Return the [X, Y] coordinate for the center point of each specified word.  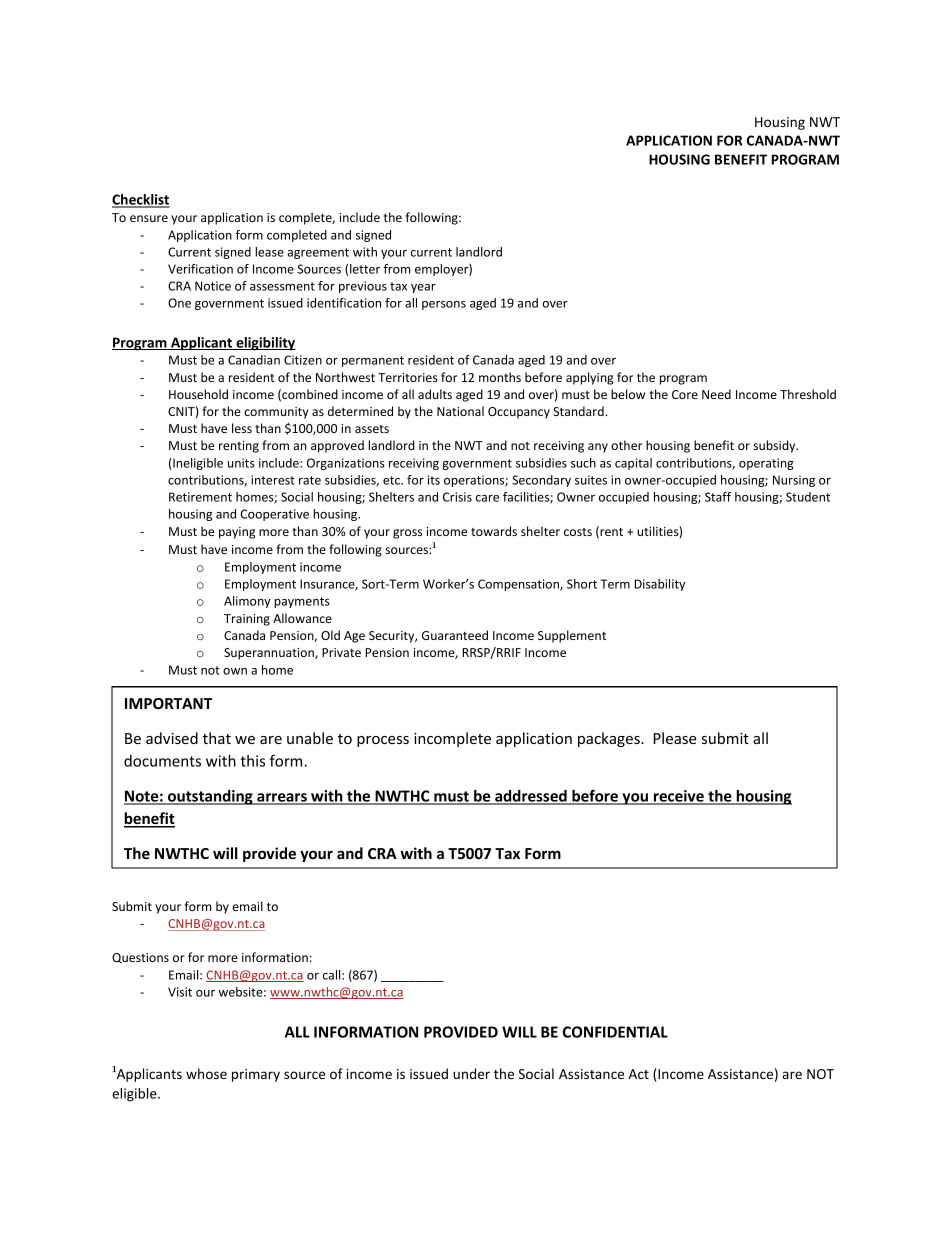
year [423, 288]
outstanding [210, 797]
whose [206, 1073]
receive [678, 797]
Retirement [200, 497]
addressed [531, 797]
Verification [200, 269]
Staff [718, 497]
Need [716, 394]
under [471, 1073]
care [487, 498]
